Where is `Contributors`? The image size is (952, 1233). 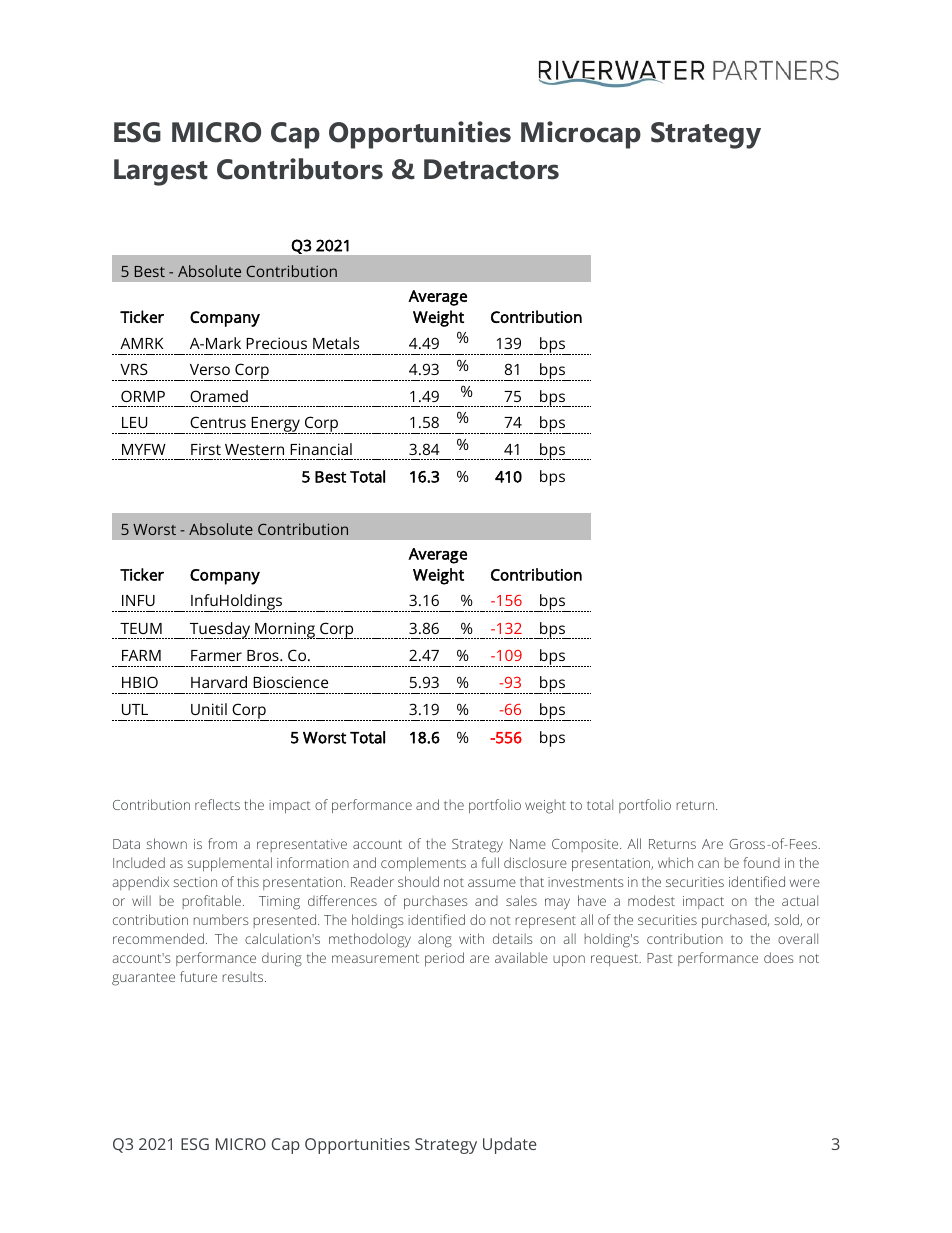 Contributors is located at coordinates (300, 169).
